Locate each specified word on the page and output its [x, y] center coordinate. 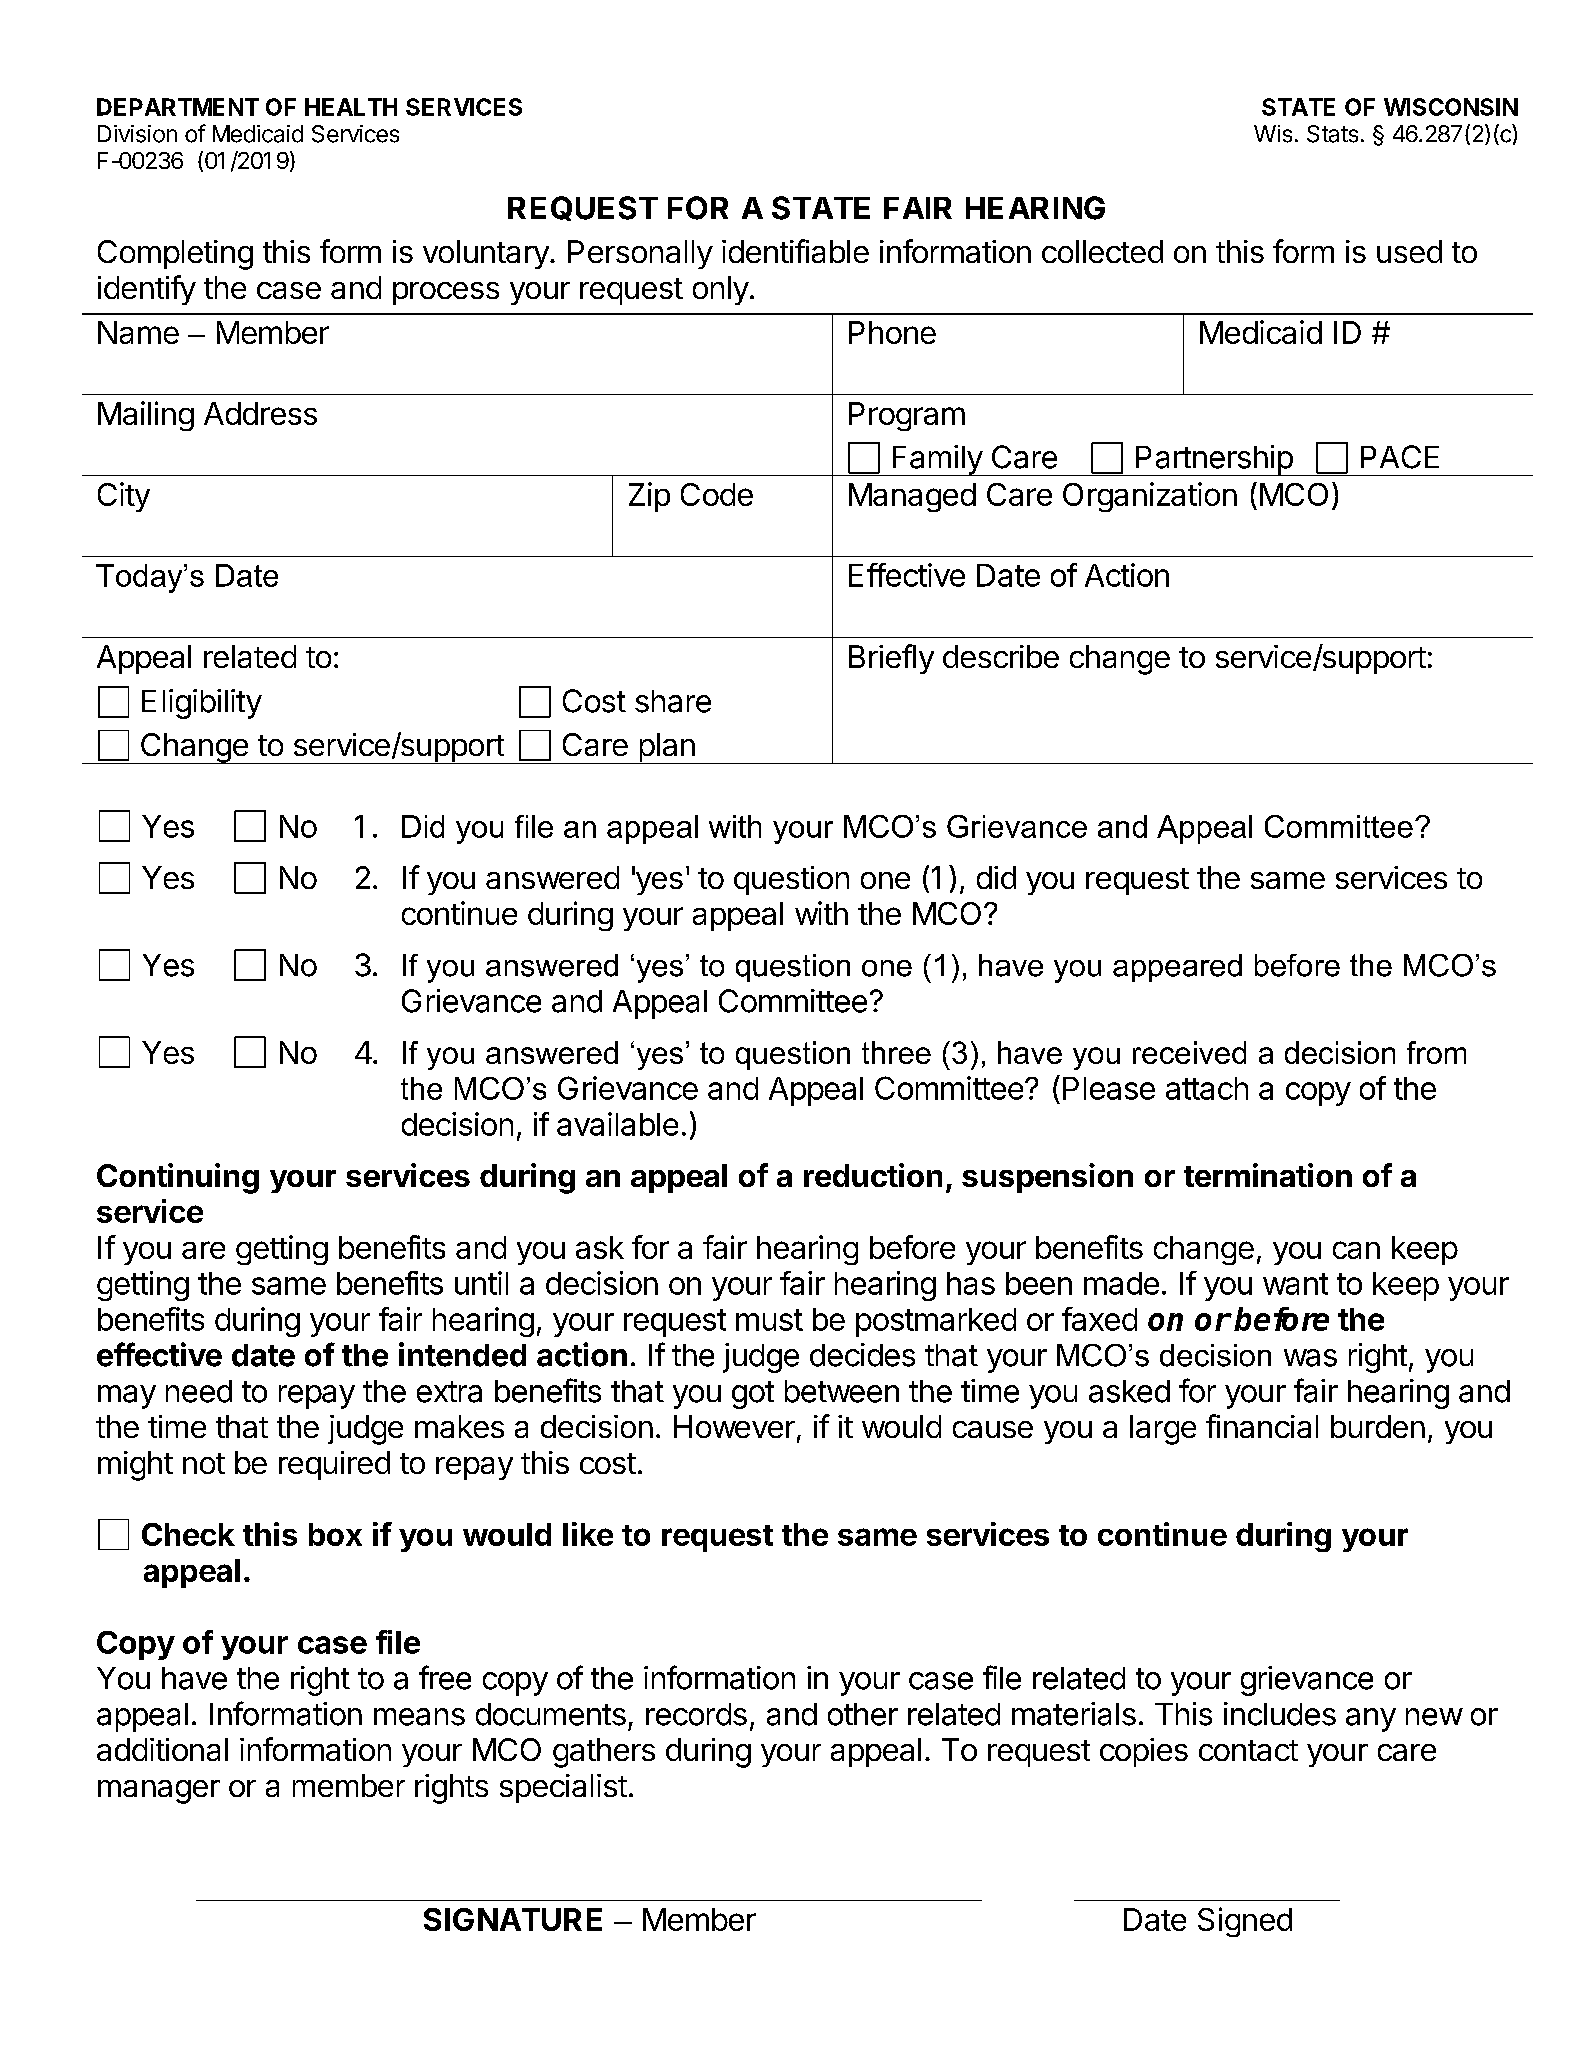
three [896, 1052]
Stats [1332, 134]
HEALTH [351, 107]
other [863, 1714]
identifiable [795, 251]
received [1189, 1052]
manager [159, 1792]
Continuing [178, 1178]
